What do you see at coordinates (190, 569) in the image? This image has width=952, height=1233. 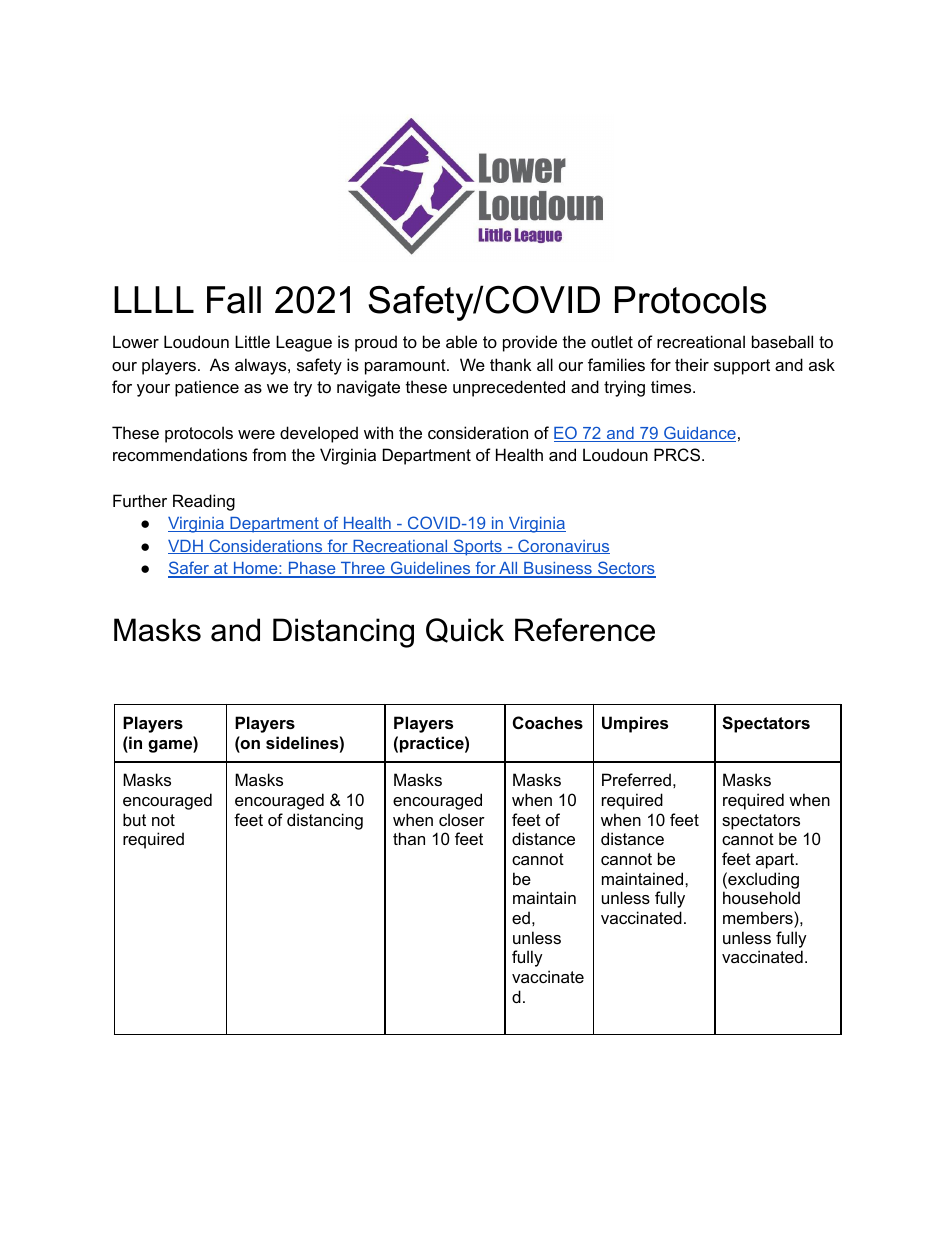 I see `Safer` at bounding box center [190, 569].
